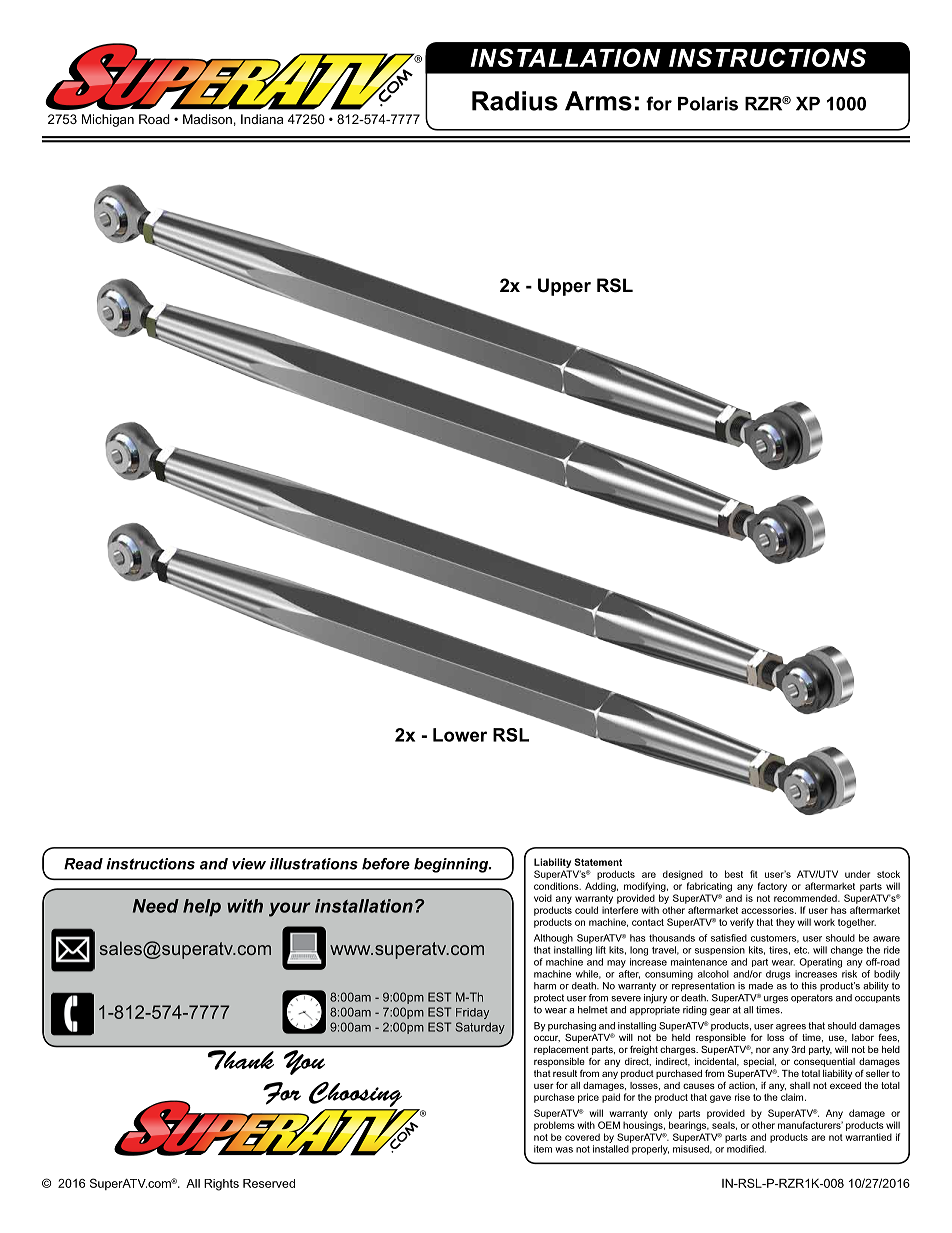  I want to click on Radius, so click(515, 101).
